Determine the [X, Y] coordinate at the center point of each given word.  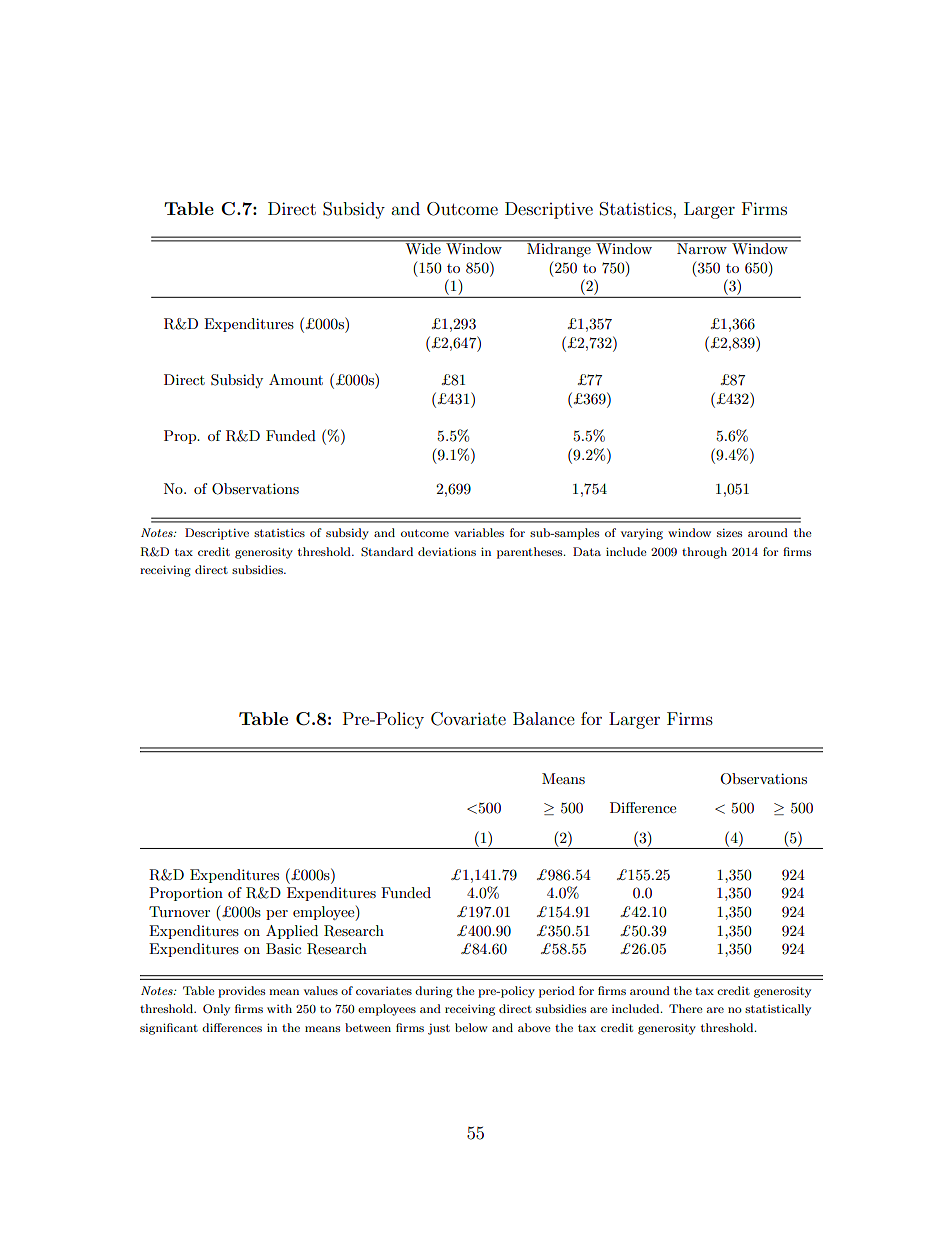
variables [479, 532]
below [471, 1027]
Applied [292, 932]
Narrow [702, 247]
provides [241, 992]
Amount [296, 379]
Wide [423, 247]
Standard [387, 552]
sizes [729, 532]
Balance [544, 718]
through [704, 553]
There [686, 1008]
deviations [447, 551]
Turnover [179, 911]
